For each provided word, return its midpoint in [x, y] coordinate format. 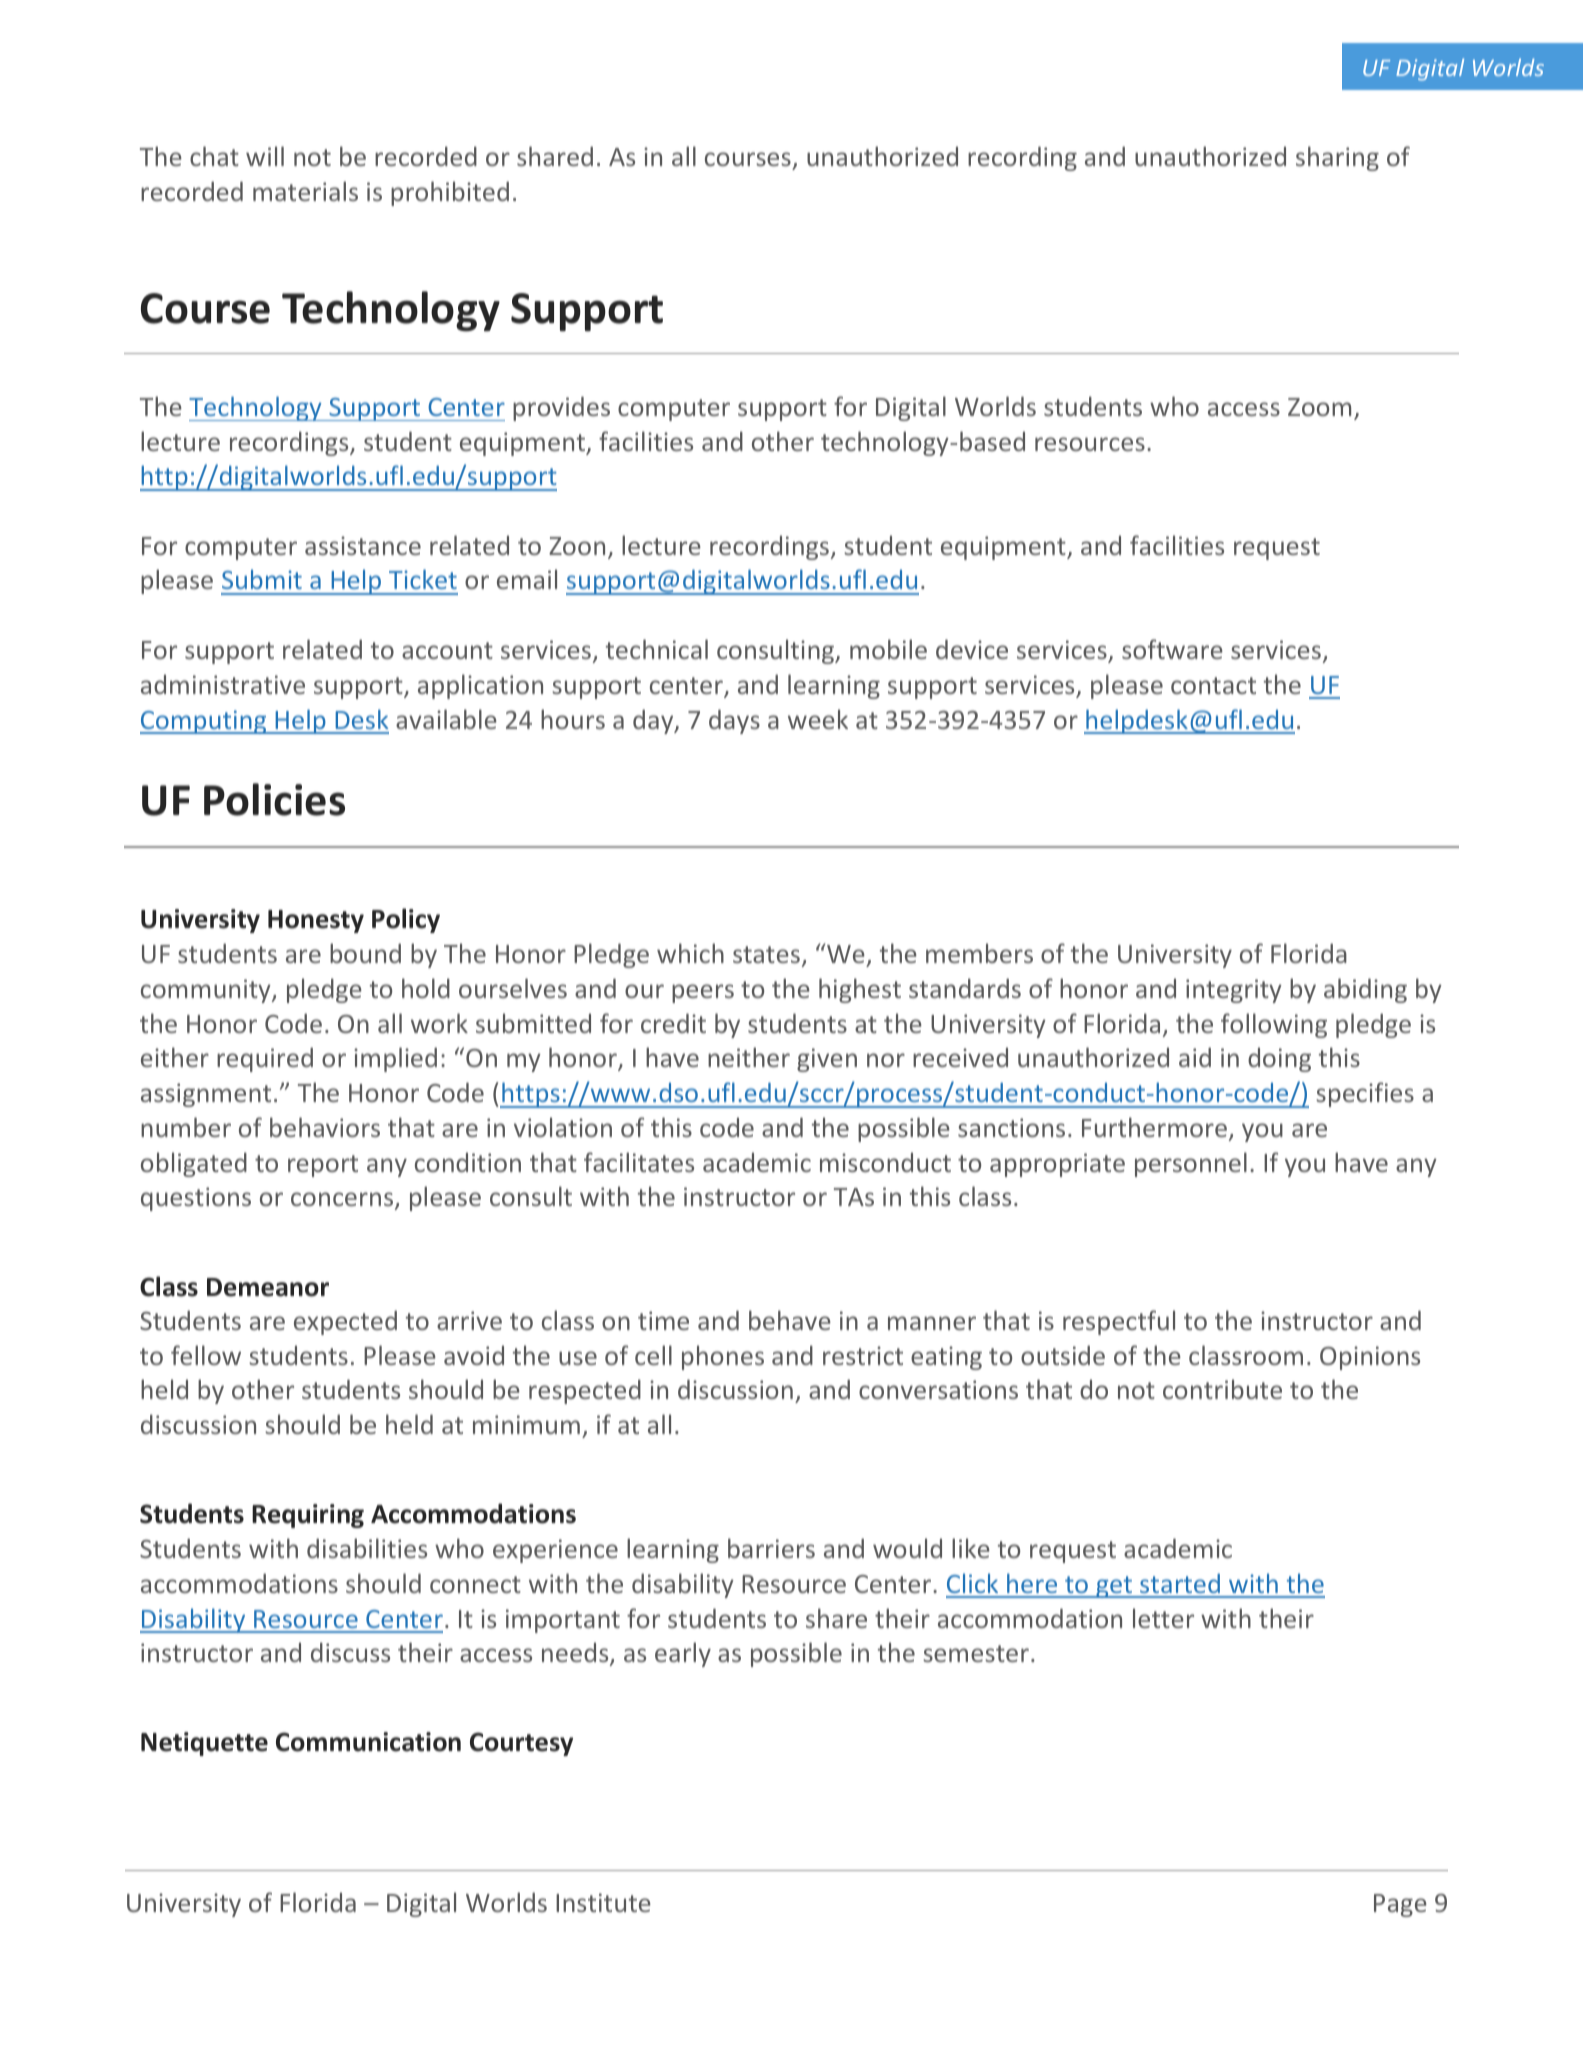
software [1172, 649]
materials [305, 191]
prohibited [450, 193]
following [1274, 1025]
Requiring [308, 1516]
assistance [363, 545]
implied [395, 1059]
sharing [1337, 158]
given [827, 1060]
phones [723, 1357]
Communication [368, 1742]
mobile [888, 649]
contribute [1222, 1389]
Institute [603, 1902]
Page [1400, 1905]
